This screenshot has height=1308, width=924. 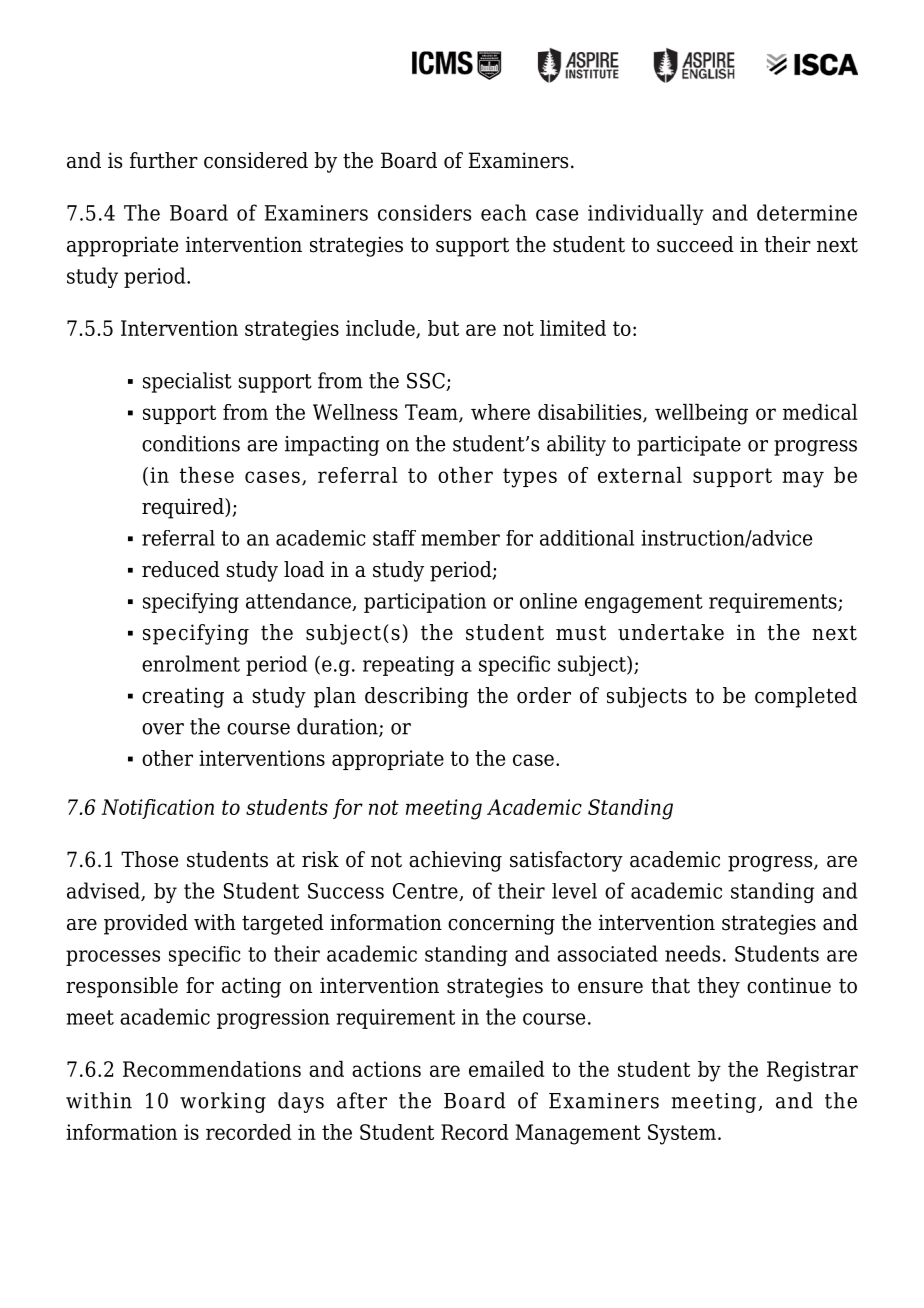 I want to click on member, so click(x=460, y=538).
